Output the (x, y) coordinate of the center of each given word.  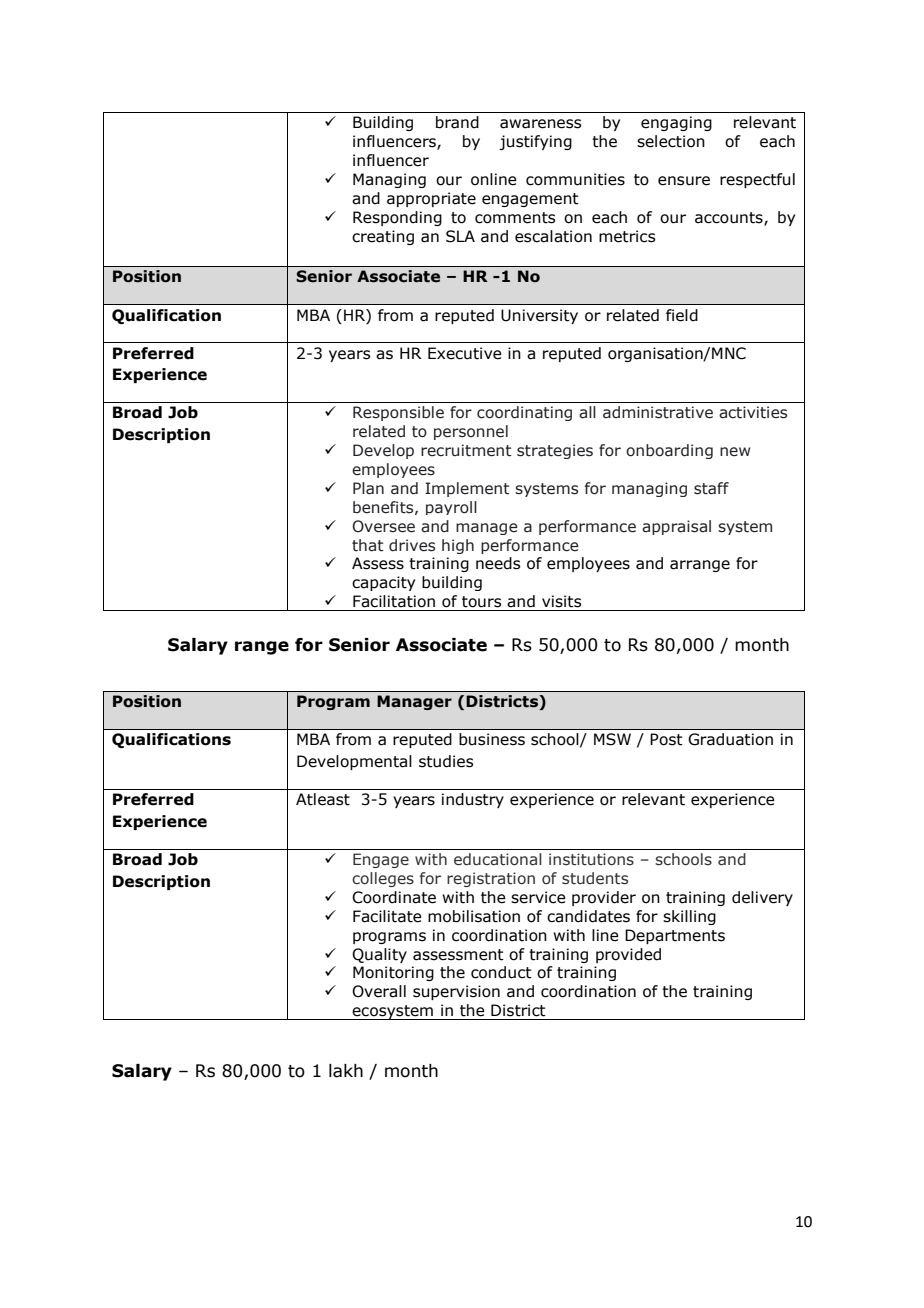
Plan (368, 488)
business (492, 739)
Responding (397, 218)
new (735, 452)
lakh (346, 1071)
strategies (555, 451)
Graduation (730, 739)
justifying (535, 142)
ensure (684, 181)
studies (446, 761)
